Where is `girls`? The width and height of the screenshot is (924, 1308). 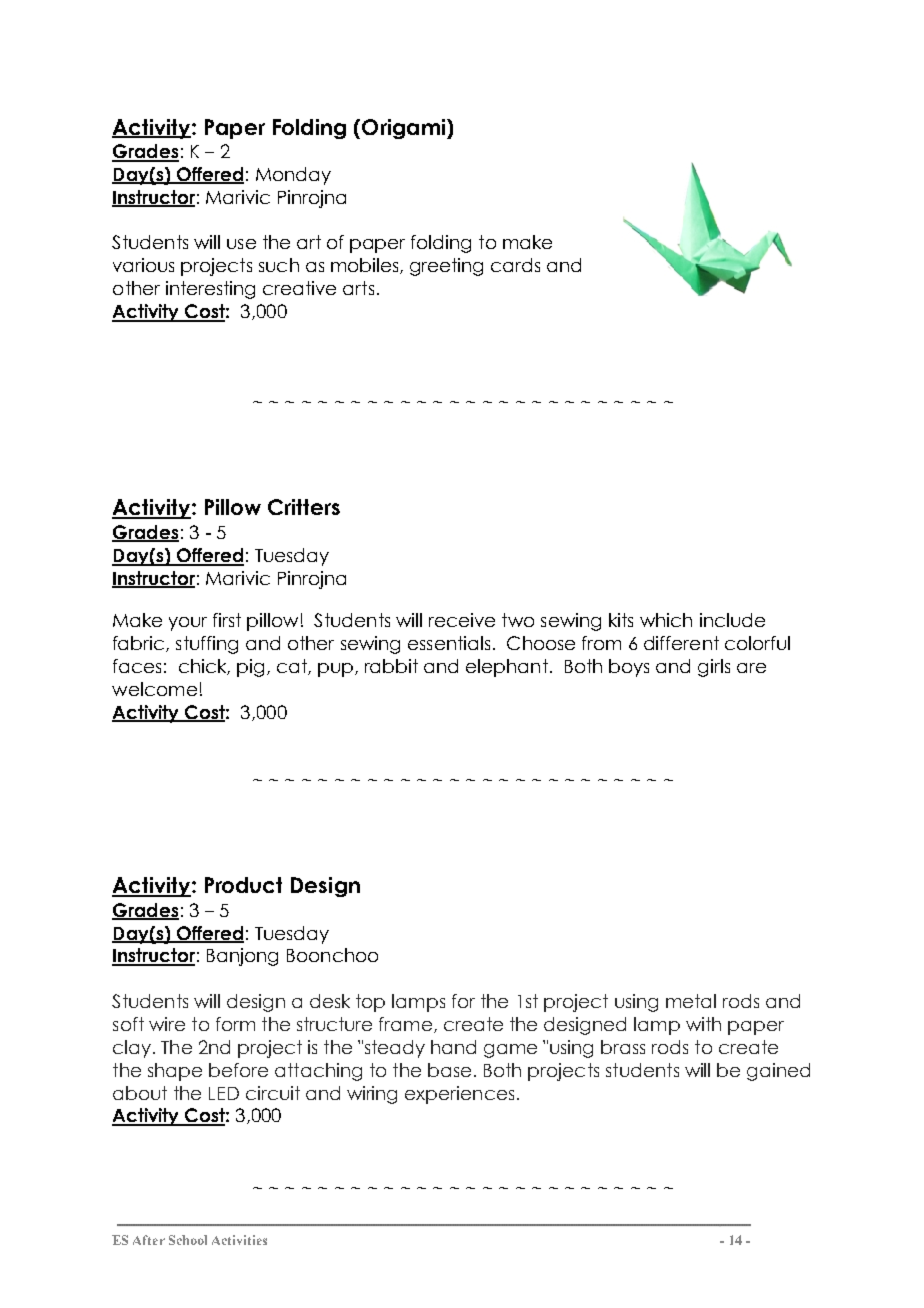 girls is located at coordinates (714, 668).
